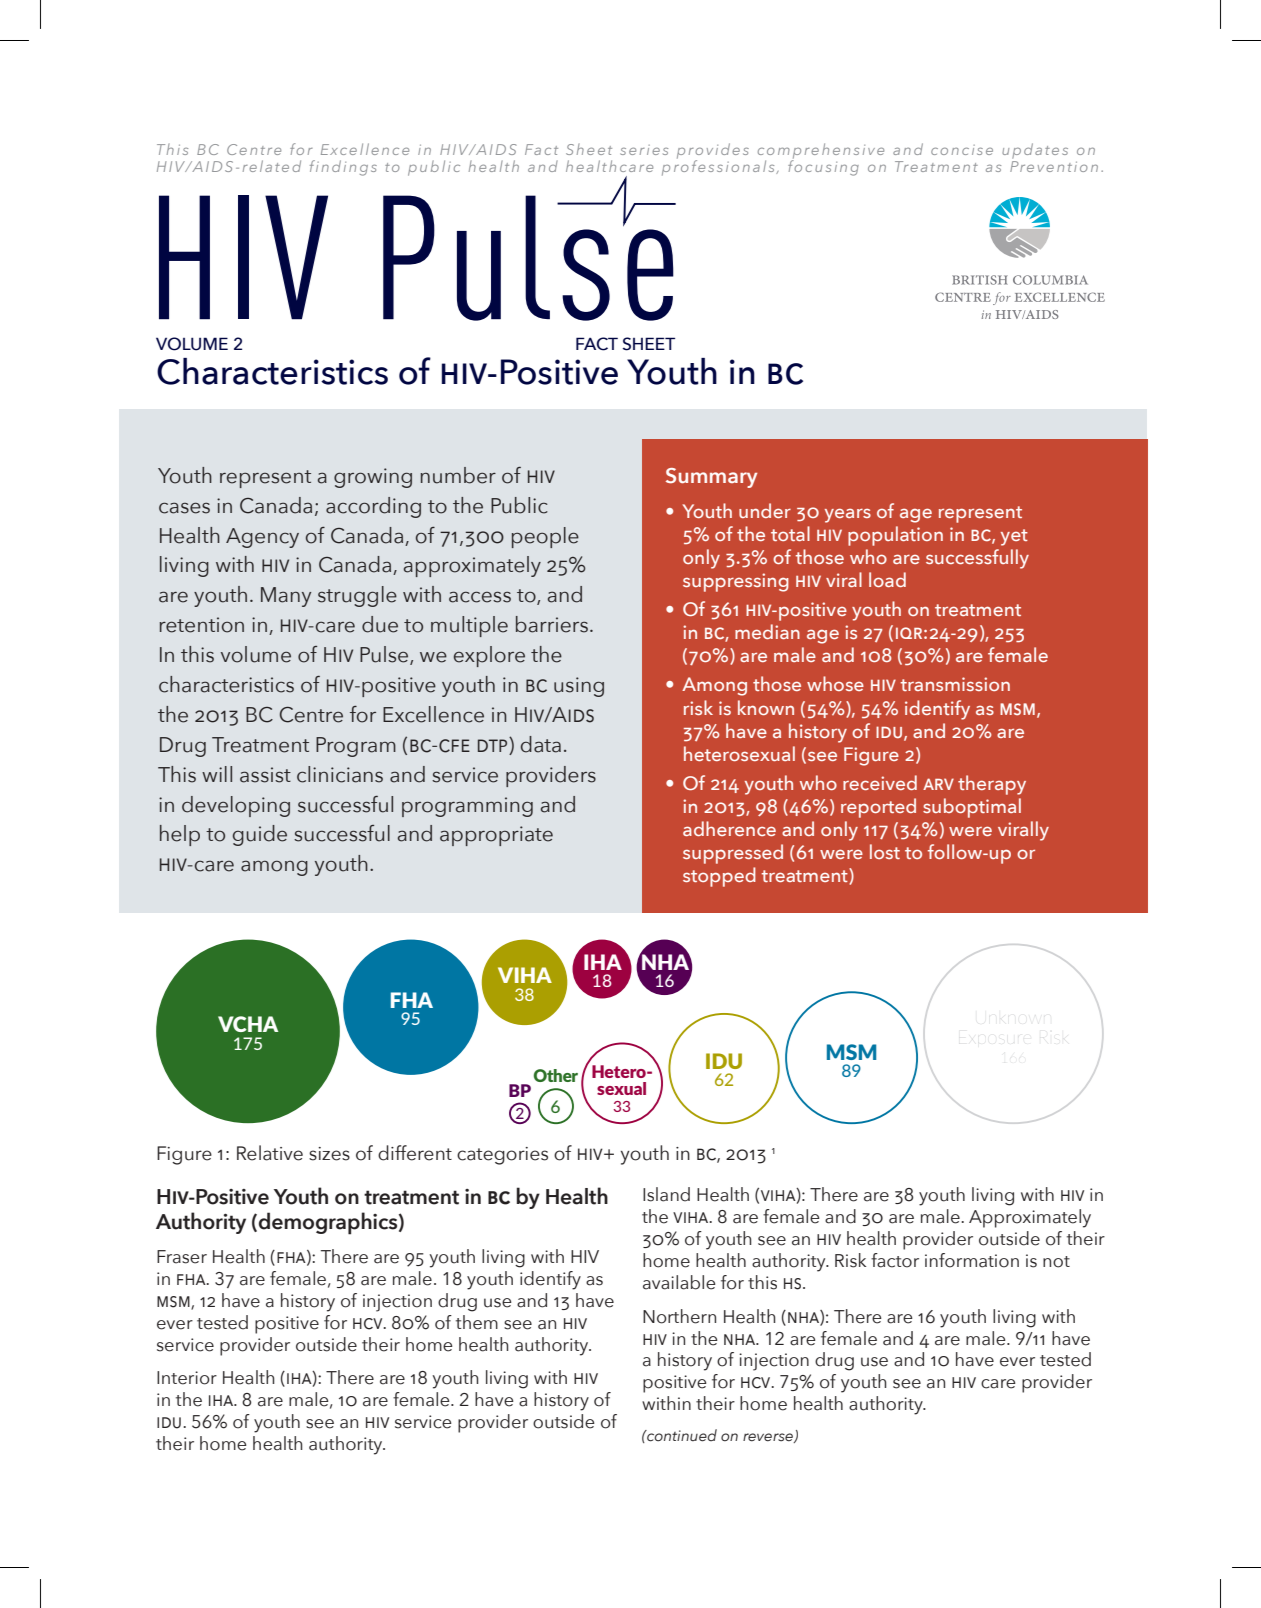 This screenshot has width=1261, height=1608. Describe the element at coordinates (265, 775) in the screenshot. I see `assist` at that location.
